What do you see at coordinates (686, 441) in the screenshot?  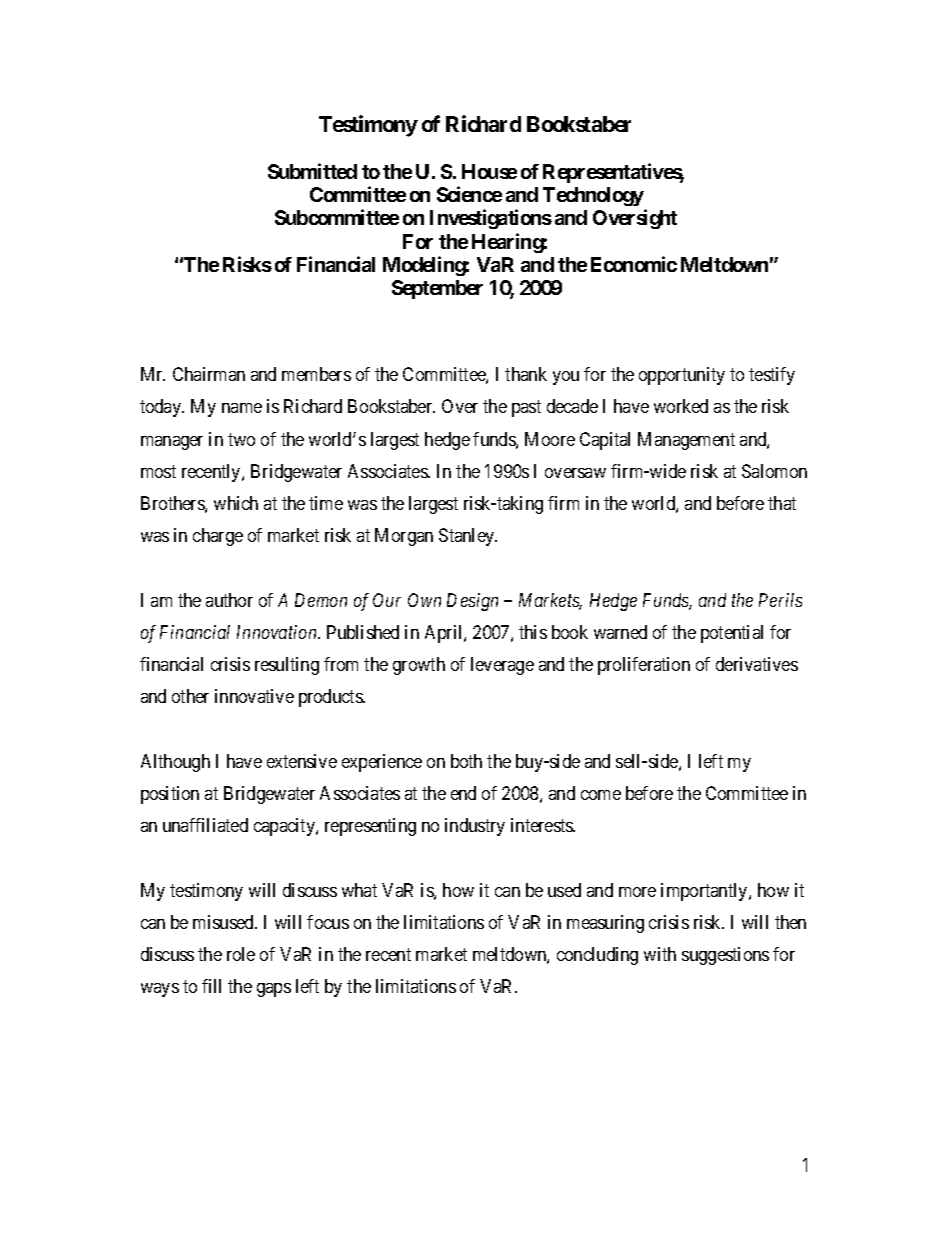 I see `Management` at bounding box center [686, 441].
